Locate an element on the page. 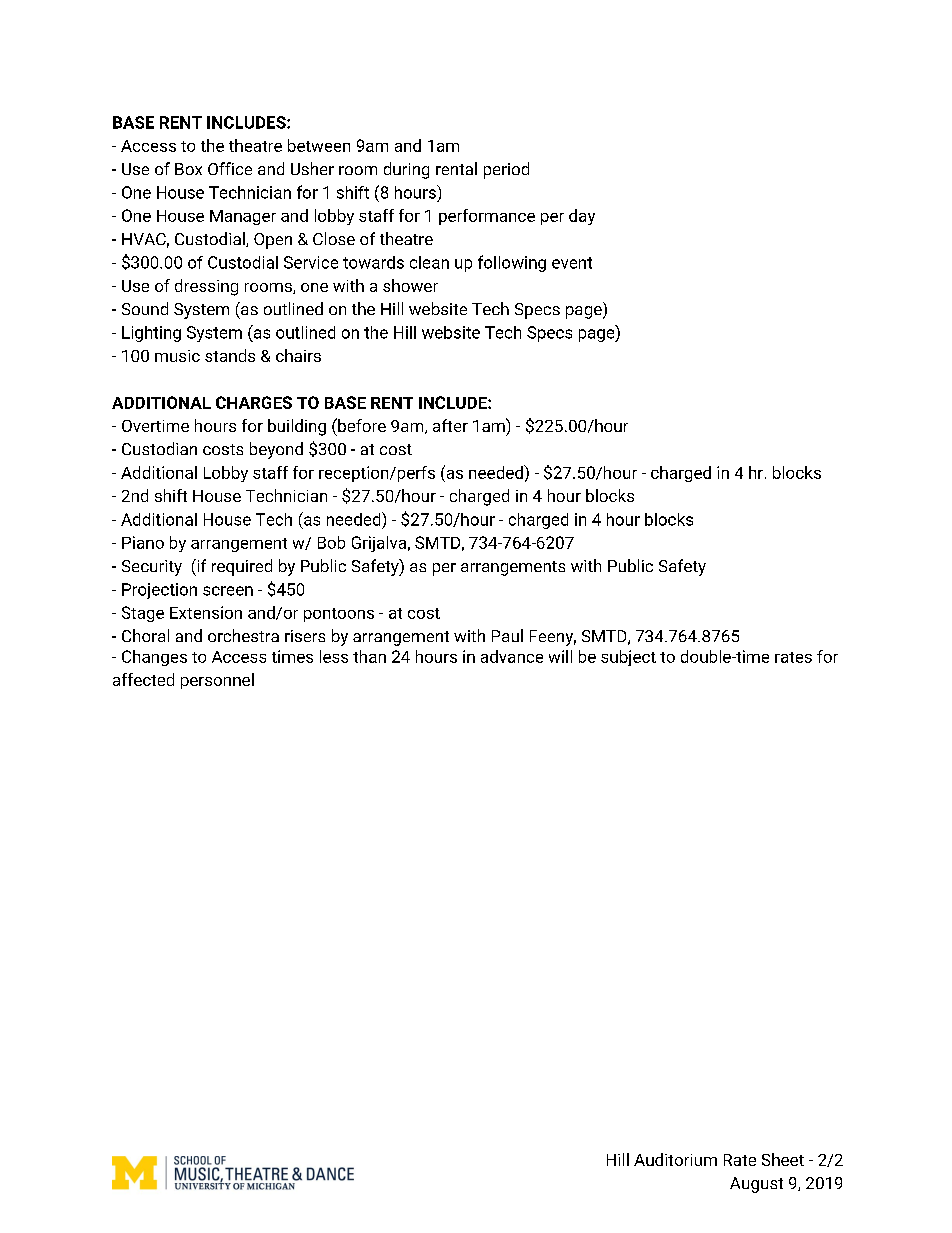 This image has width=952, height=1233. after is located at coordinates (450, 425).
